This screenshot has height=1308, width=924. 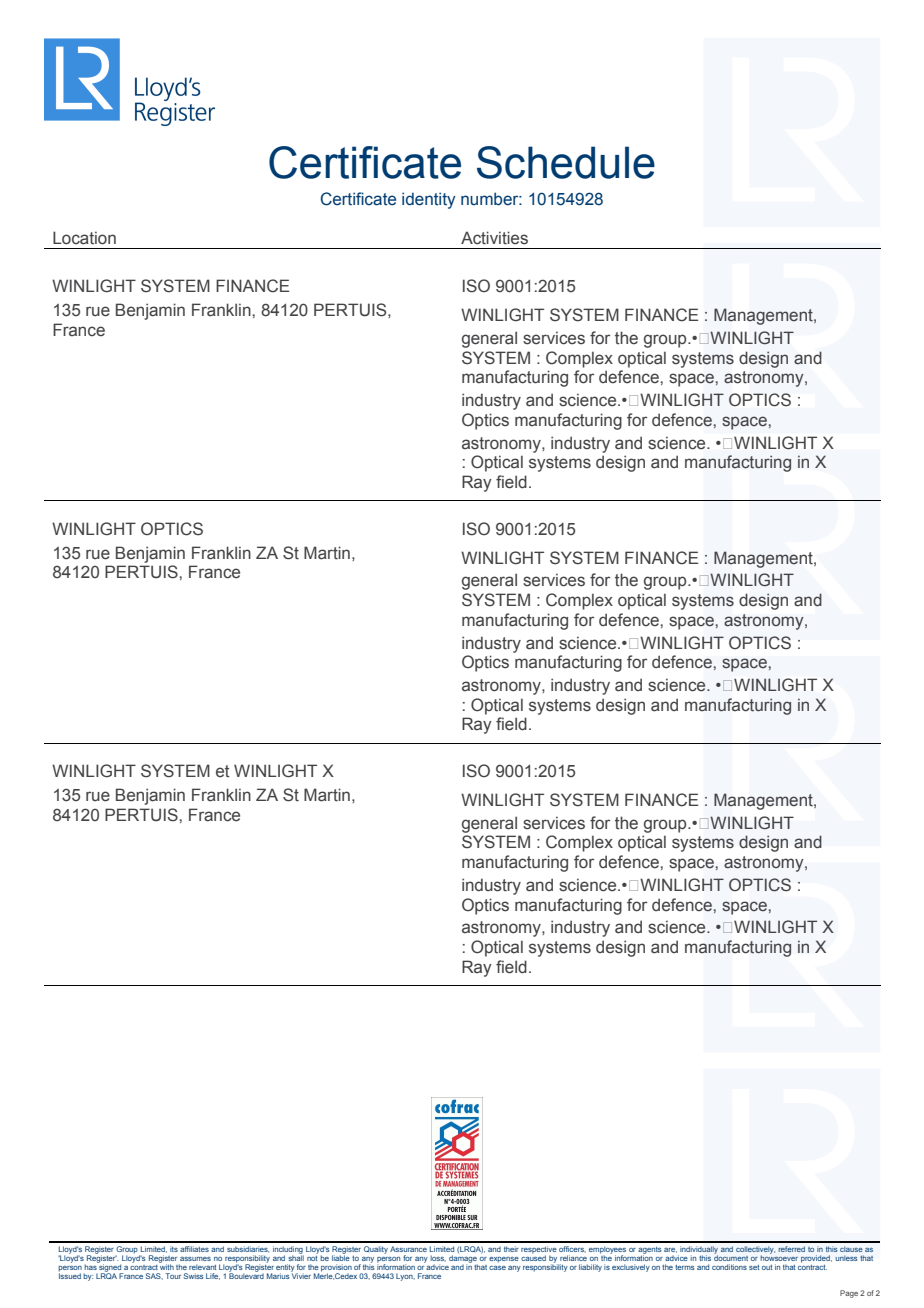 I want to click on howsoever, so click(x=779, y=1257).
